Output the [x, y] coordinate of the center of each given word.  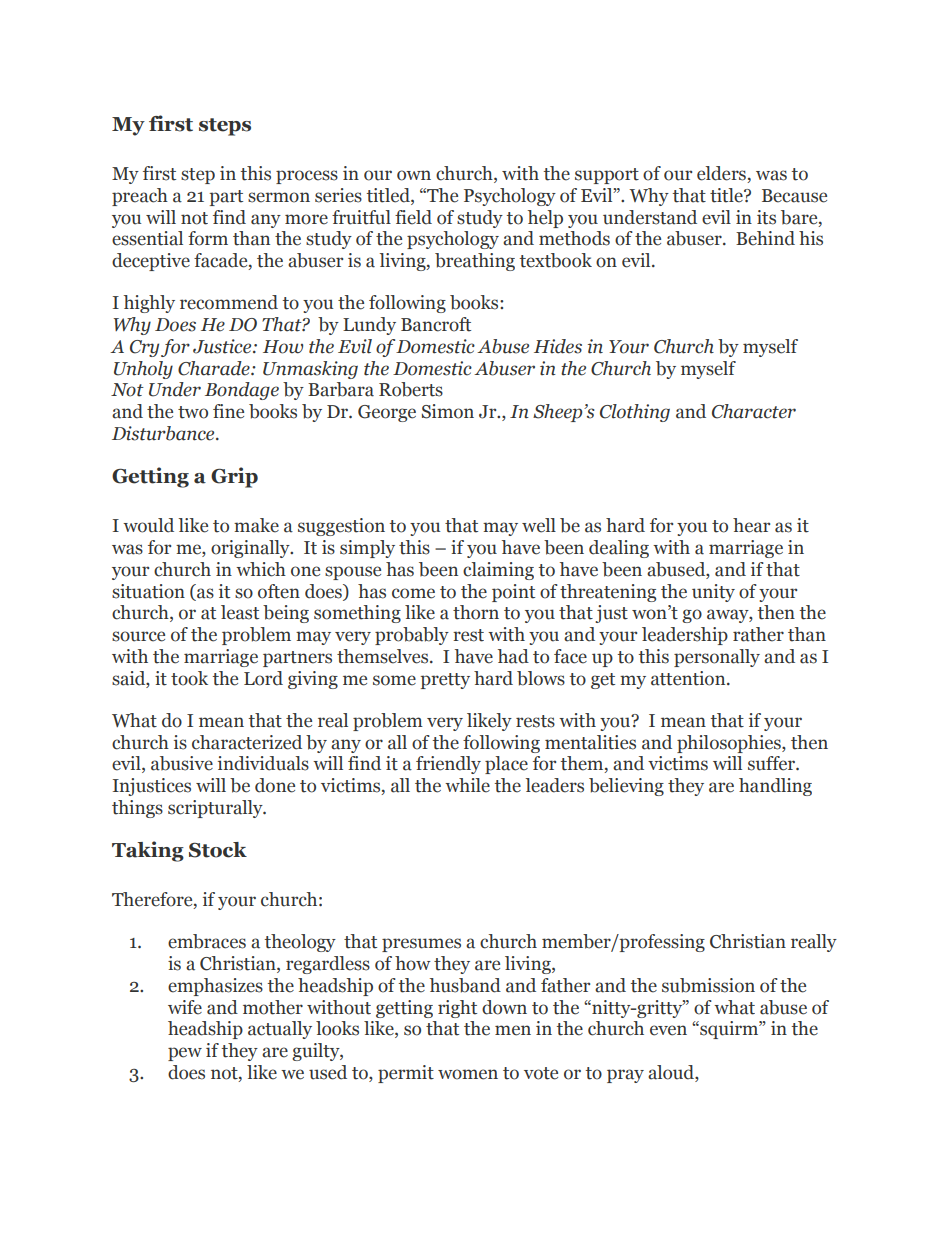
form [208, 238]
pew [185, 1054]
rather [758, 634]
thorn [476, 612]
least [240, 612]
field [413, 217]
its [766, 217]
